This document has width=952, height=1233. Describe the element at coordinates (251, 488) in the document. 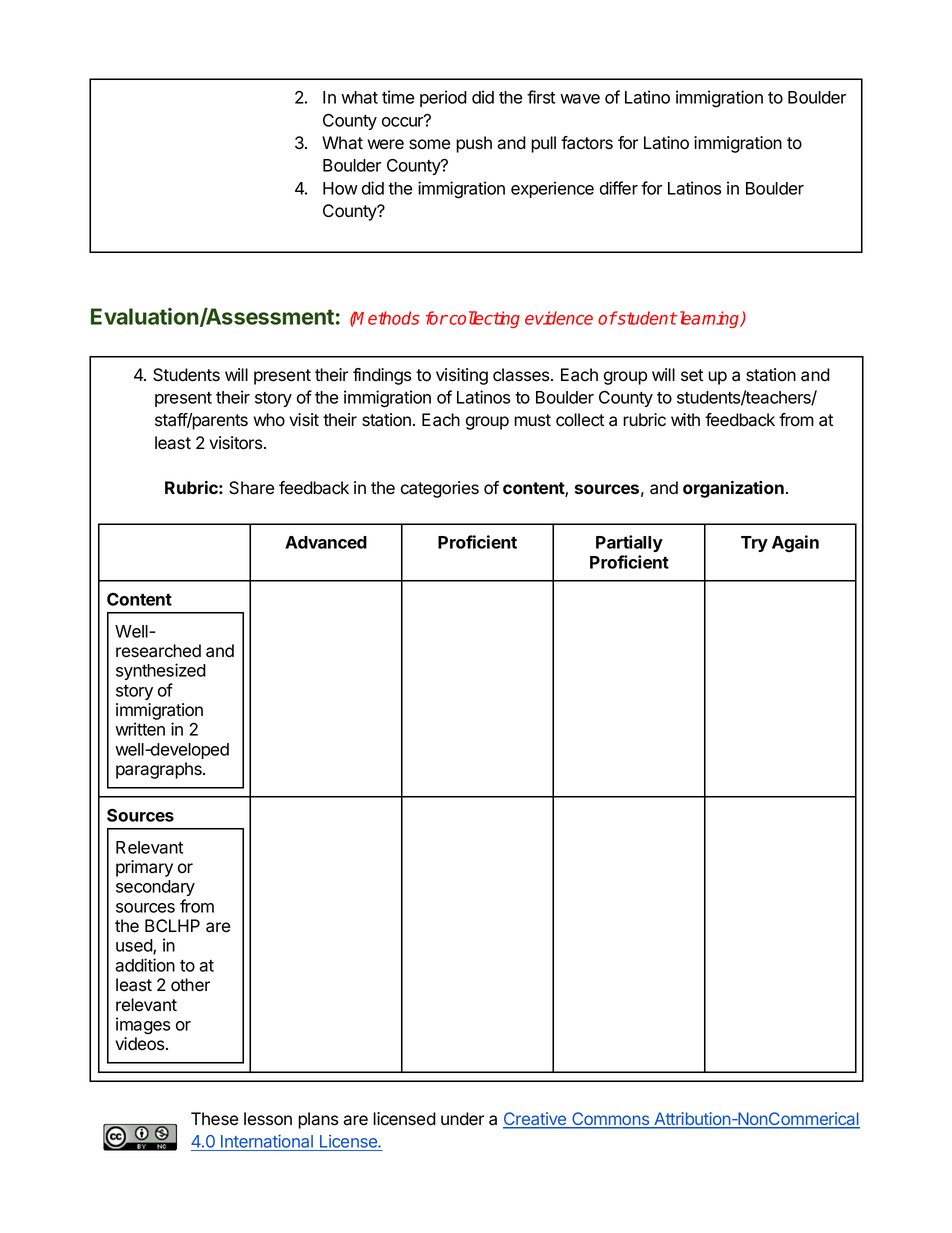

I see `Share` at that location.
